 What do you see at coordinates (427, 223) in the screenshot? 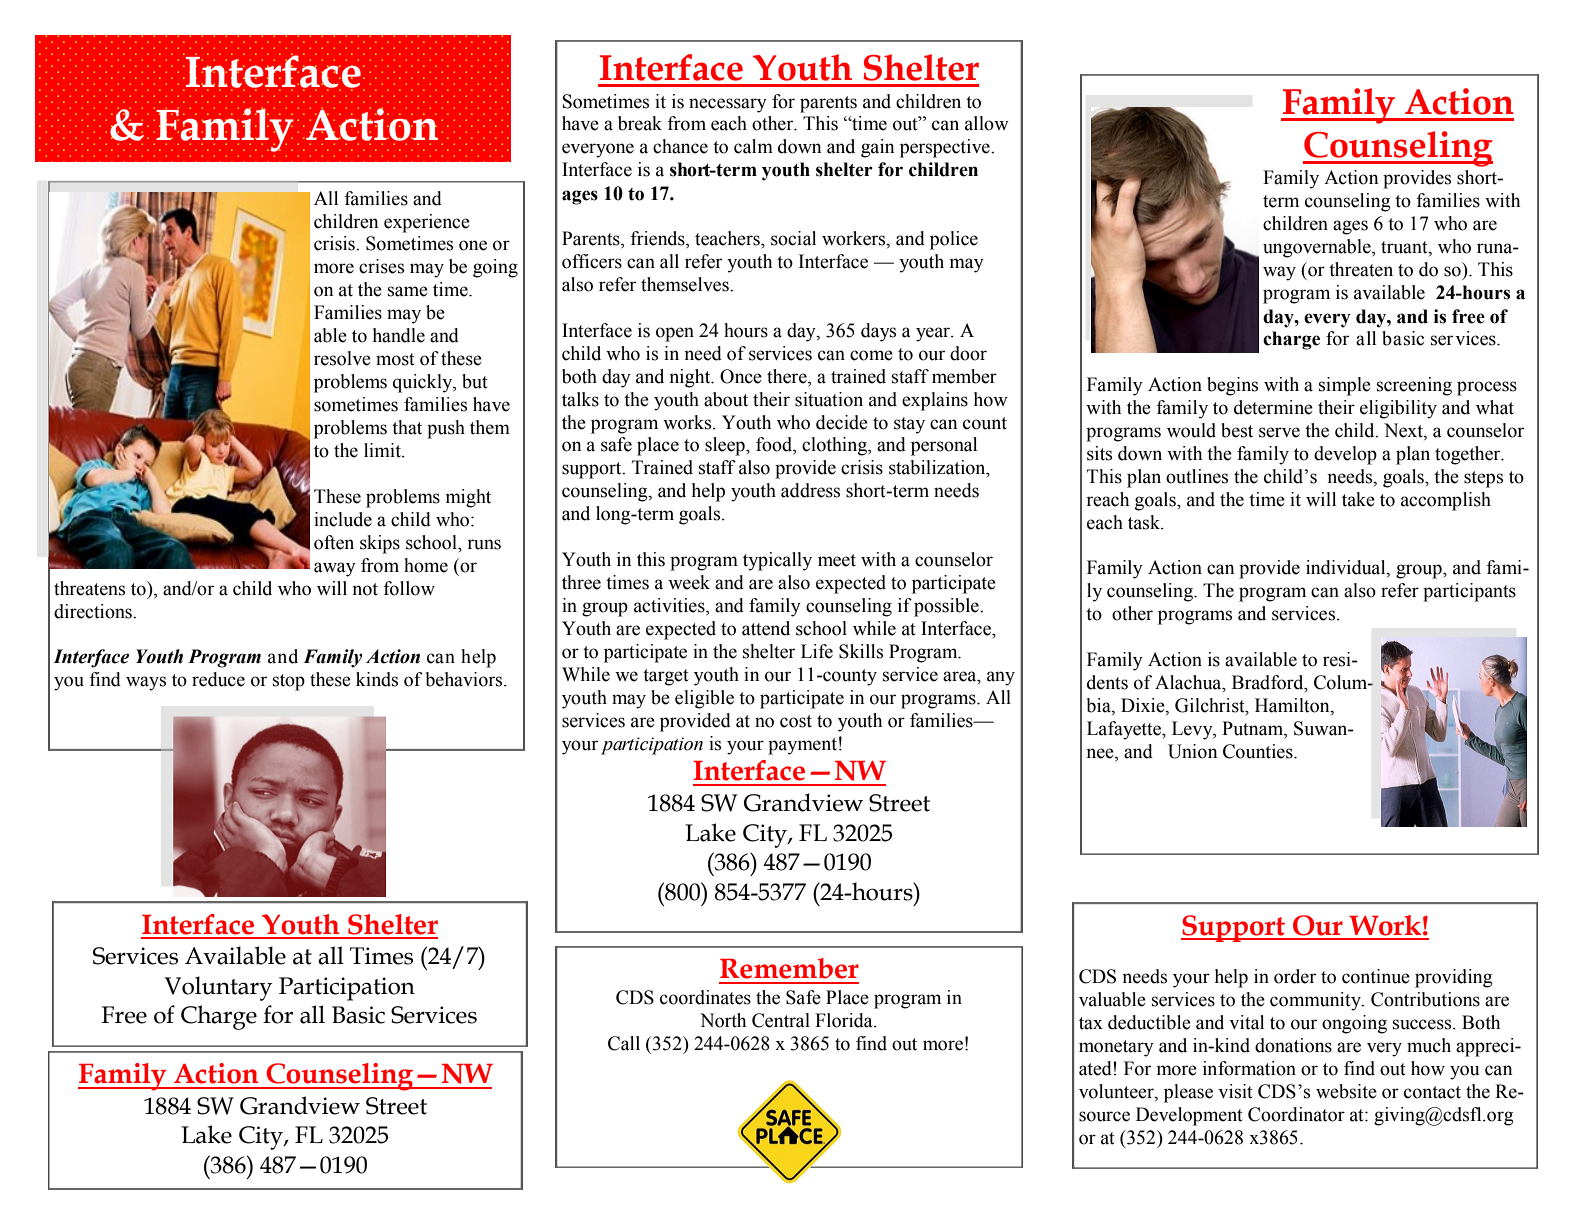
I see `experience` at bounding box center [427, 223].
